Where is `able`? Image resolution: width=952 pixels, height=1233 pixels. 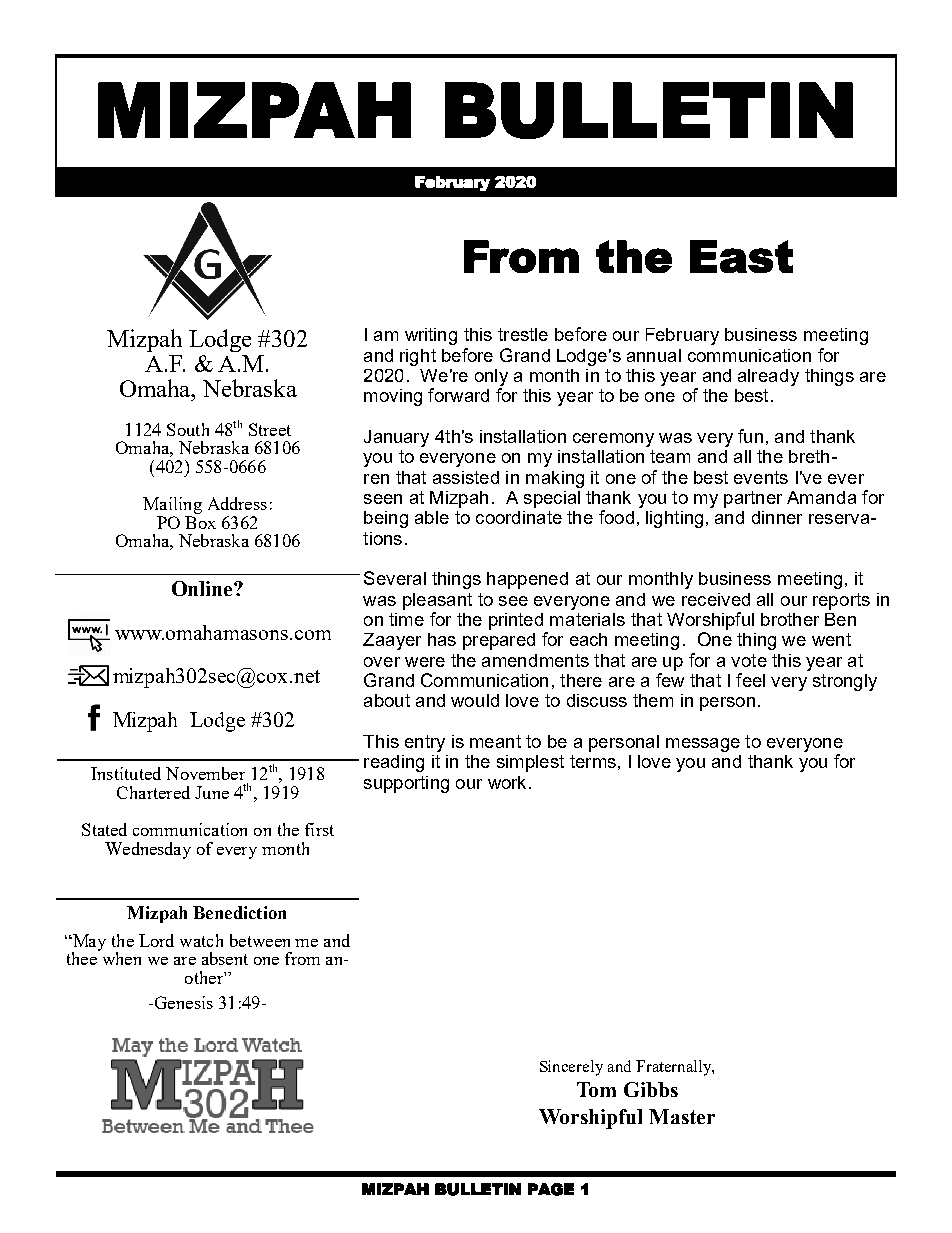 able is located at coordinates (432, 517).
